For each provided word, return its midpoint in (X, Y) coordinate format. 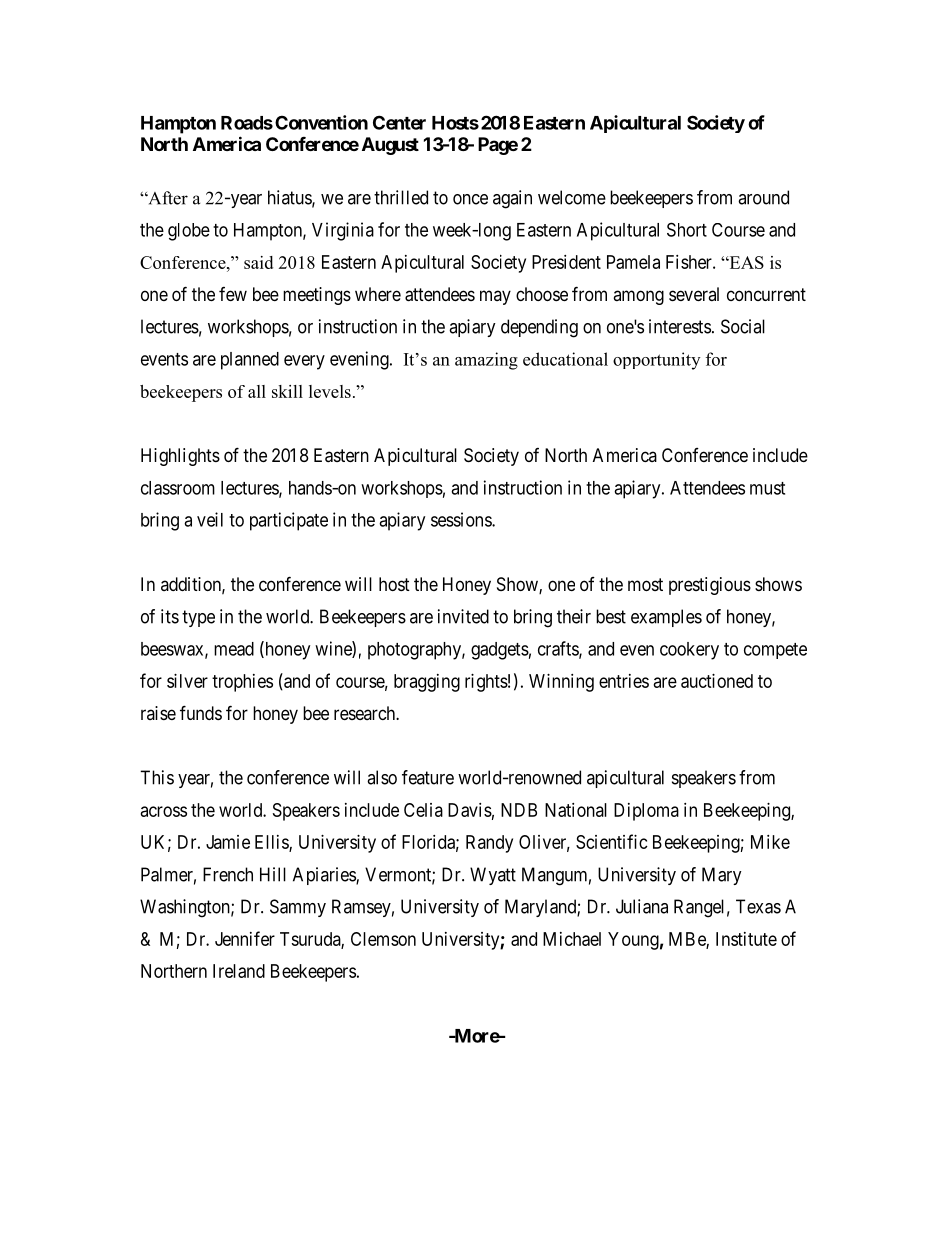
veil (210, 519)
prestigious (710, 586)
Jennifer (245, 938)
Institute (746, 939)
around (763, 197)
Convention (321, 122)
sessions (462, 519)
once (470, 199)
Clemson (383, 939)
